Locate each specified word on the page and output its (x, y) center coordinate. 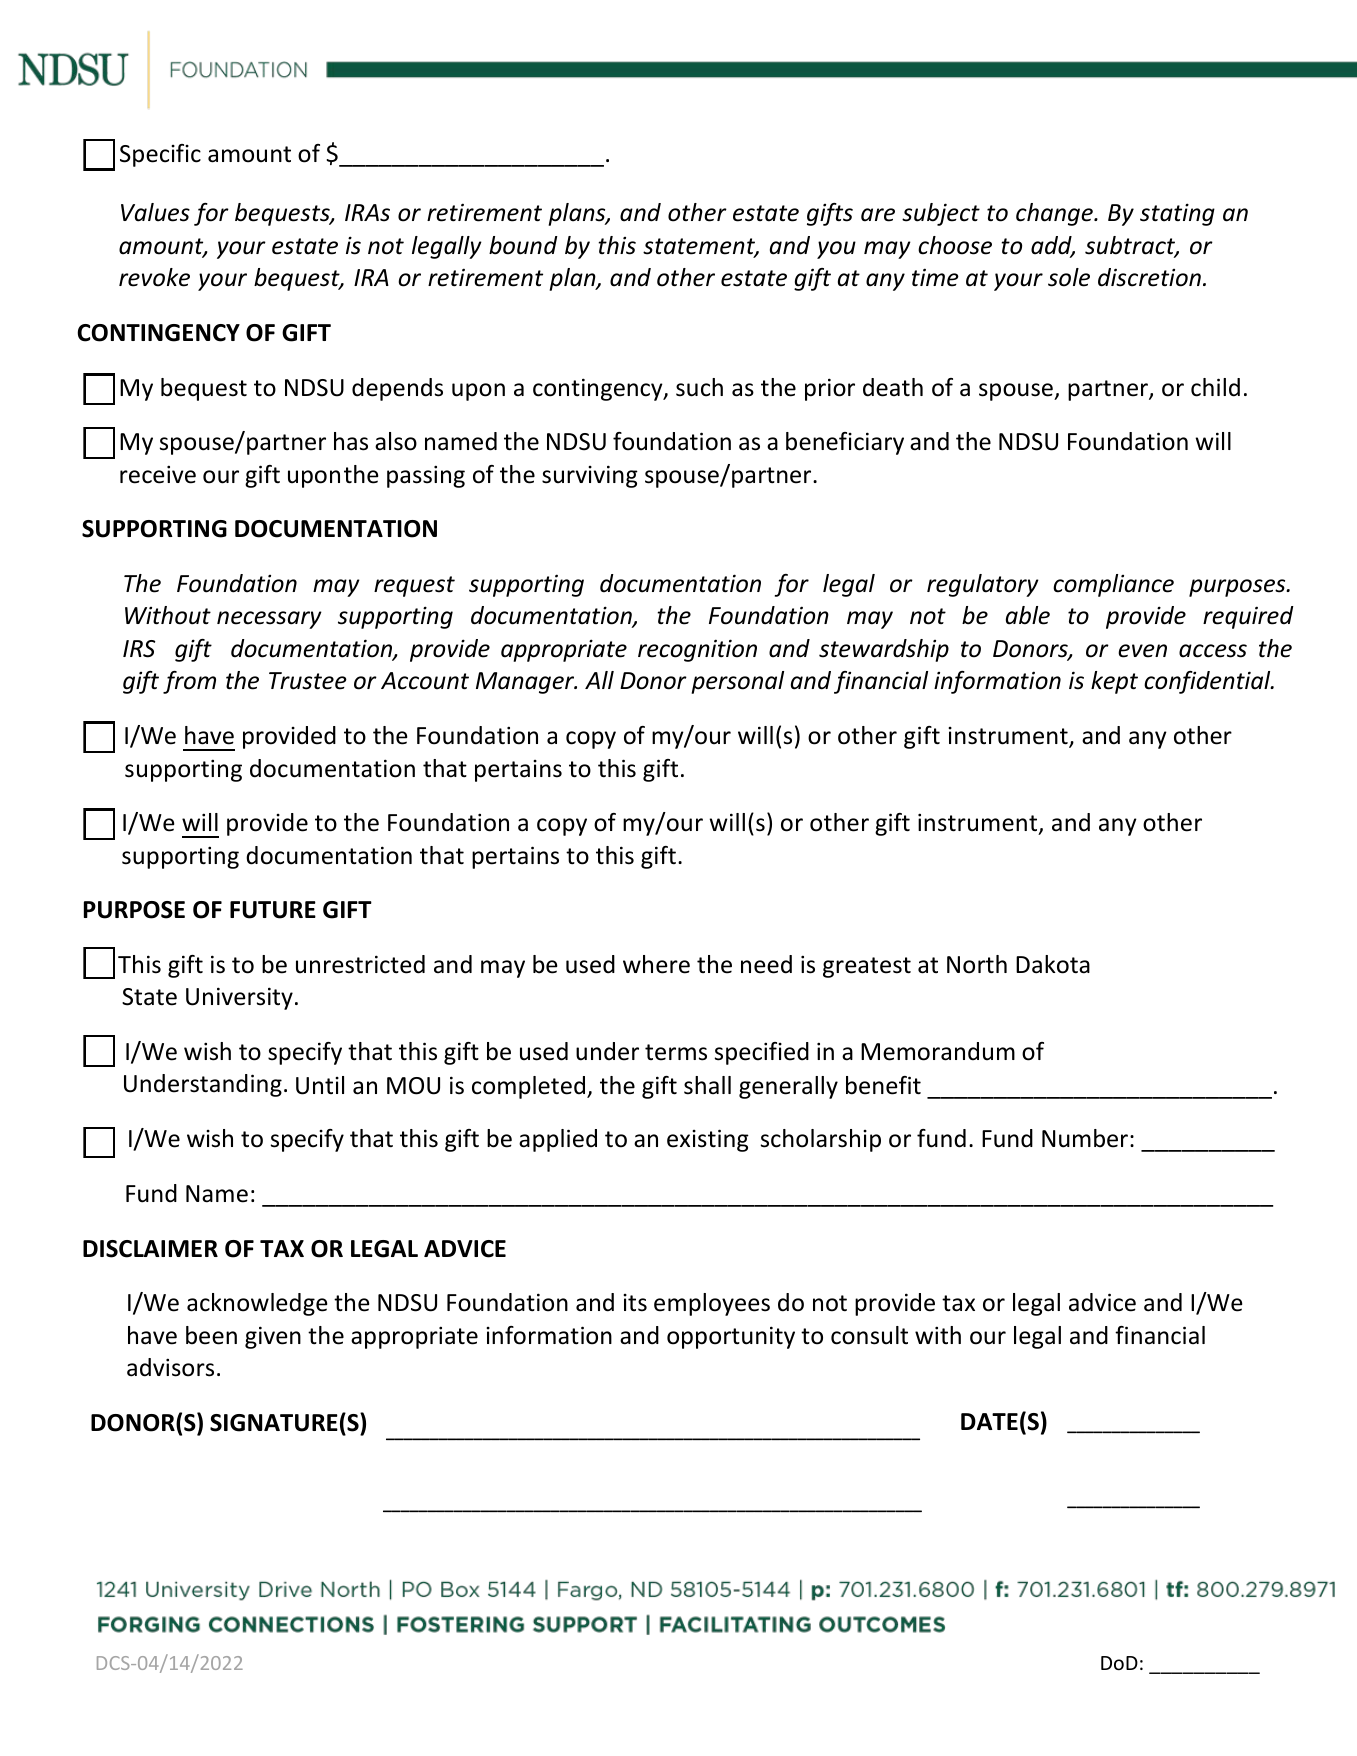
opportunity (731, 1337)
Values (155, 212)
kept (1114, 682)
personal (737, 682)
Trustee (308, 681)
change (1055, 214)
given (273, 1337)
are (878, 215)
